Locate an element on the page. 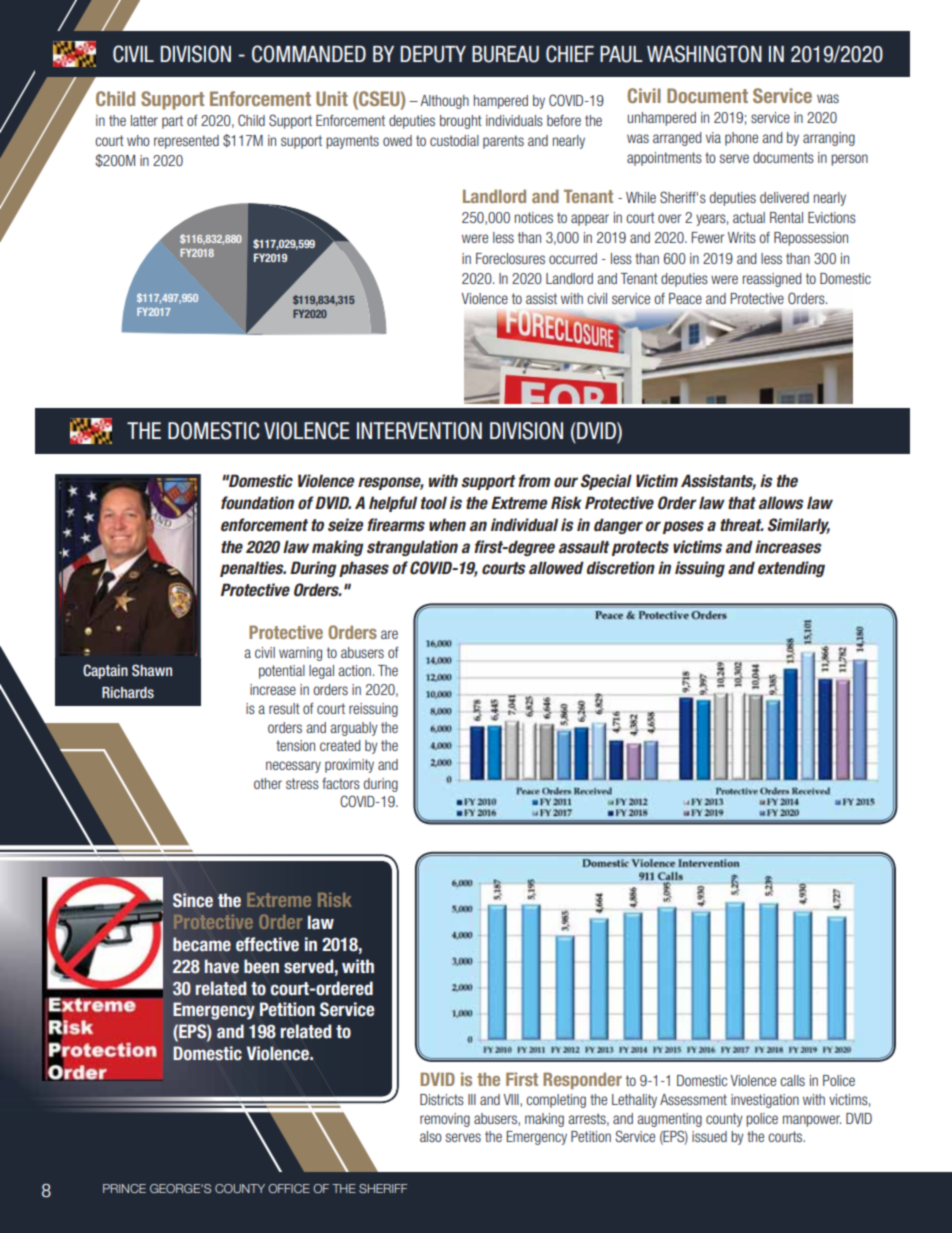 Image resolution: width=952 pixels, height=1233 pixels. proximity is located at coordinates (349, 766).
